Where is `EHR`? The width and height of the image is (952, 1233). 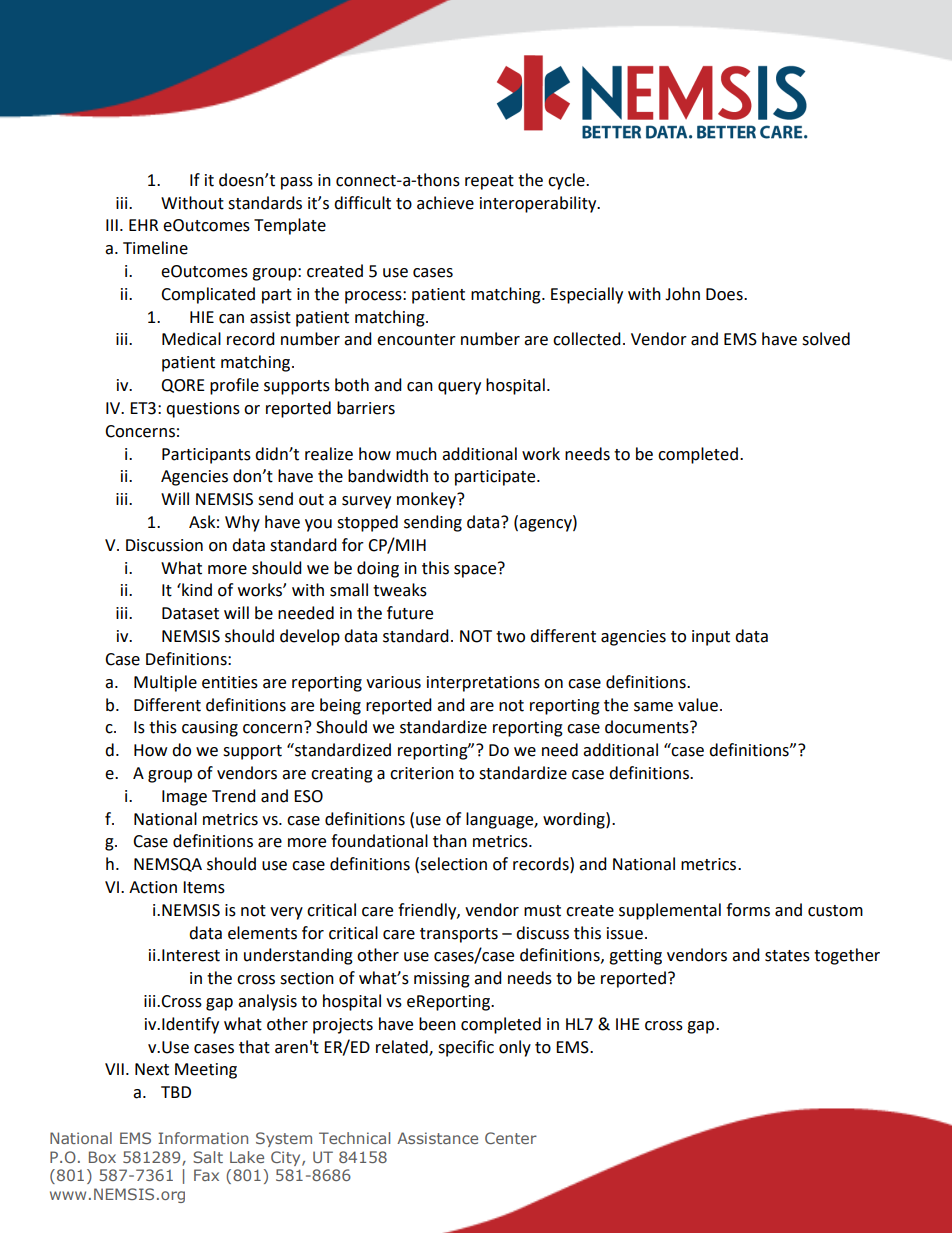
EHR is located at coordinates (143, 225).
